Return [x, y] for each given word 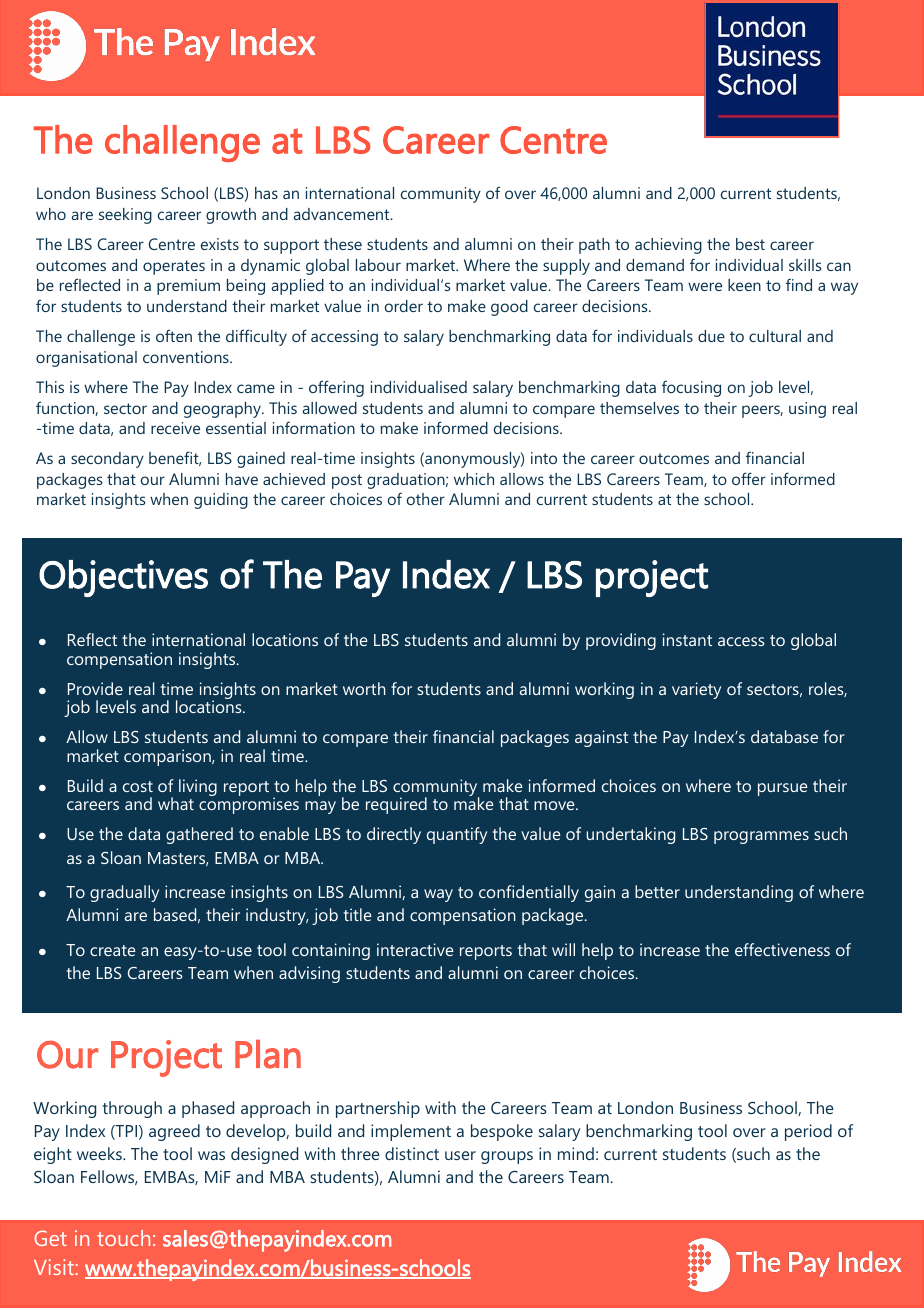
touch [123, 1238]
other [426, 499]
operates [174, 267]
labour [378, 265]
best [750, 244]
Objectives [123, 578]
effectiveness [782, 949]
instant [687, 639]
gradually [124, 893]
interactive [415, 949]
